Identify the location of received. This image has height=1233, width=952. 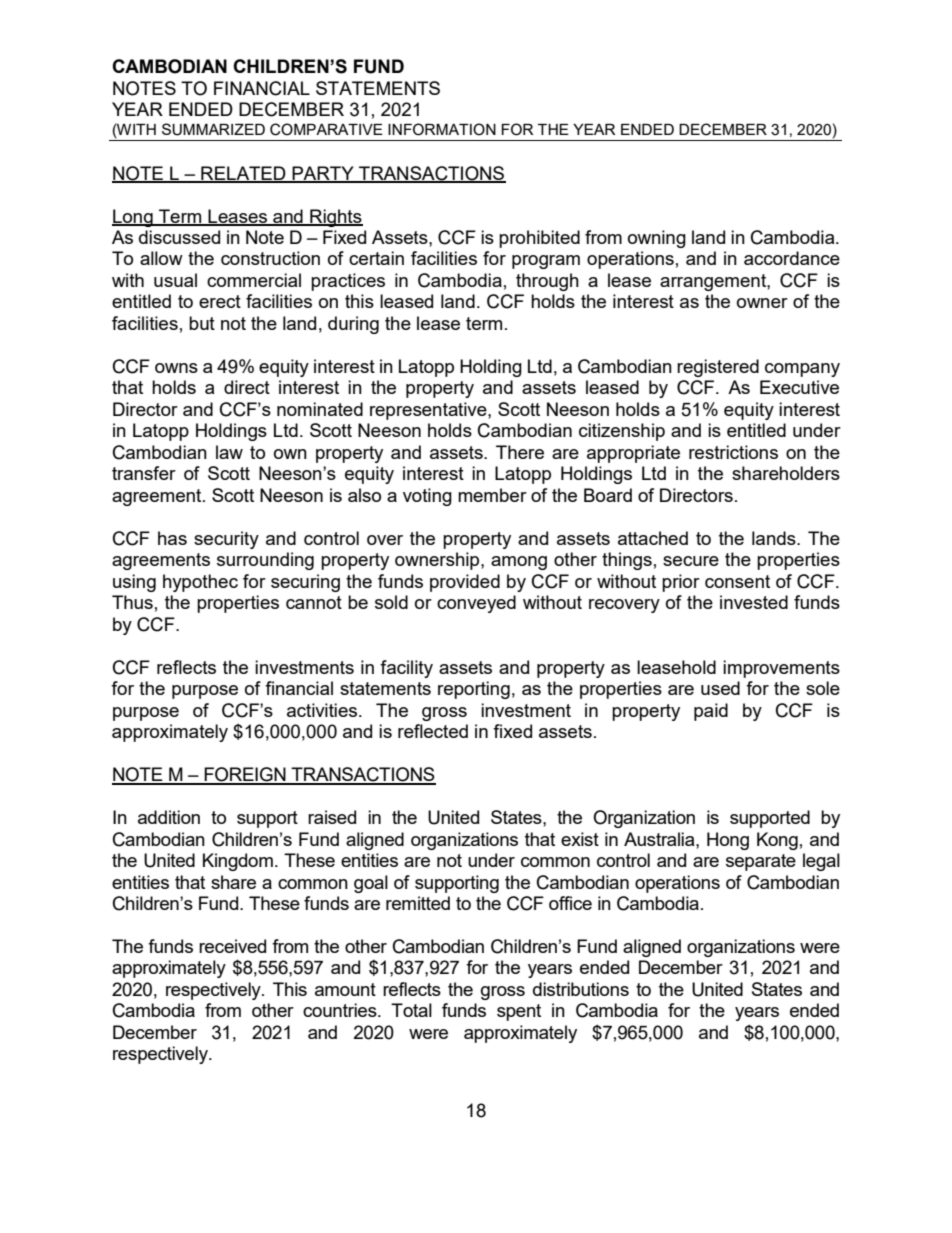
(232, 946).
